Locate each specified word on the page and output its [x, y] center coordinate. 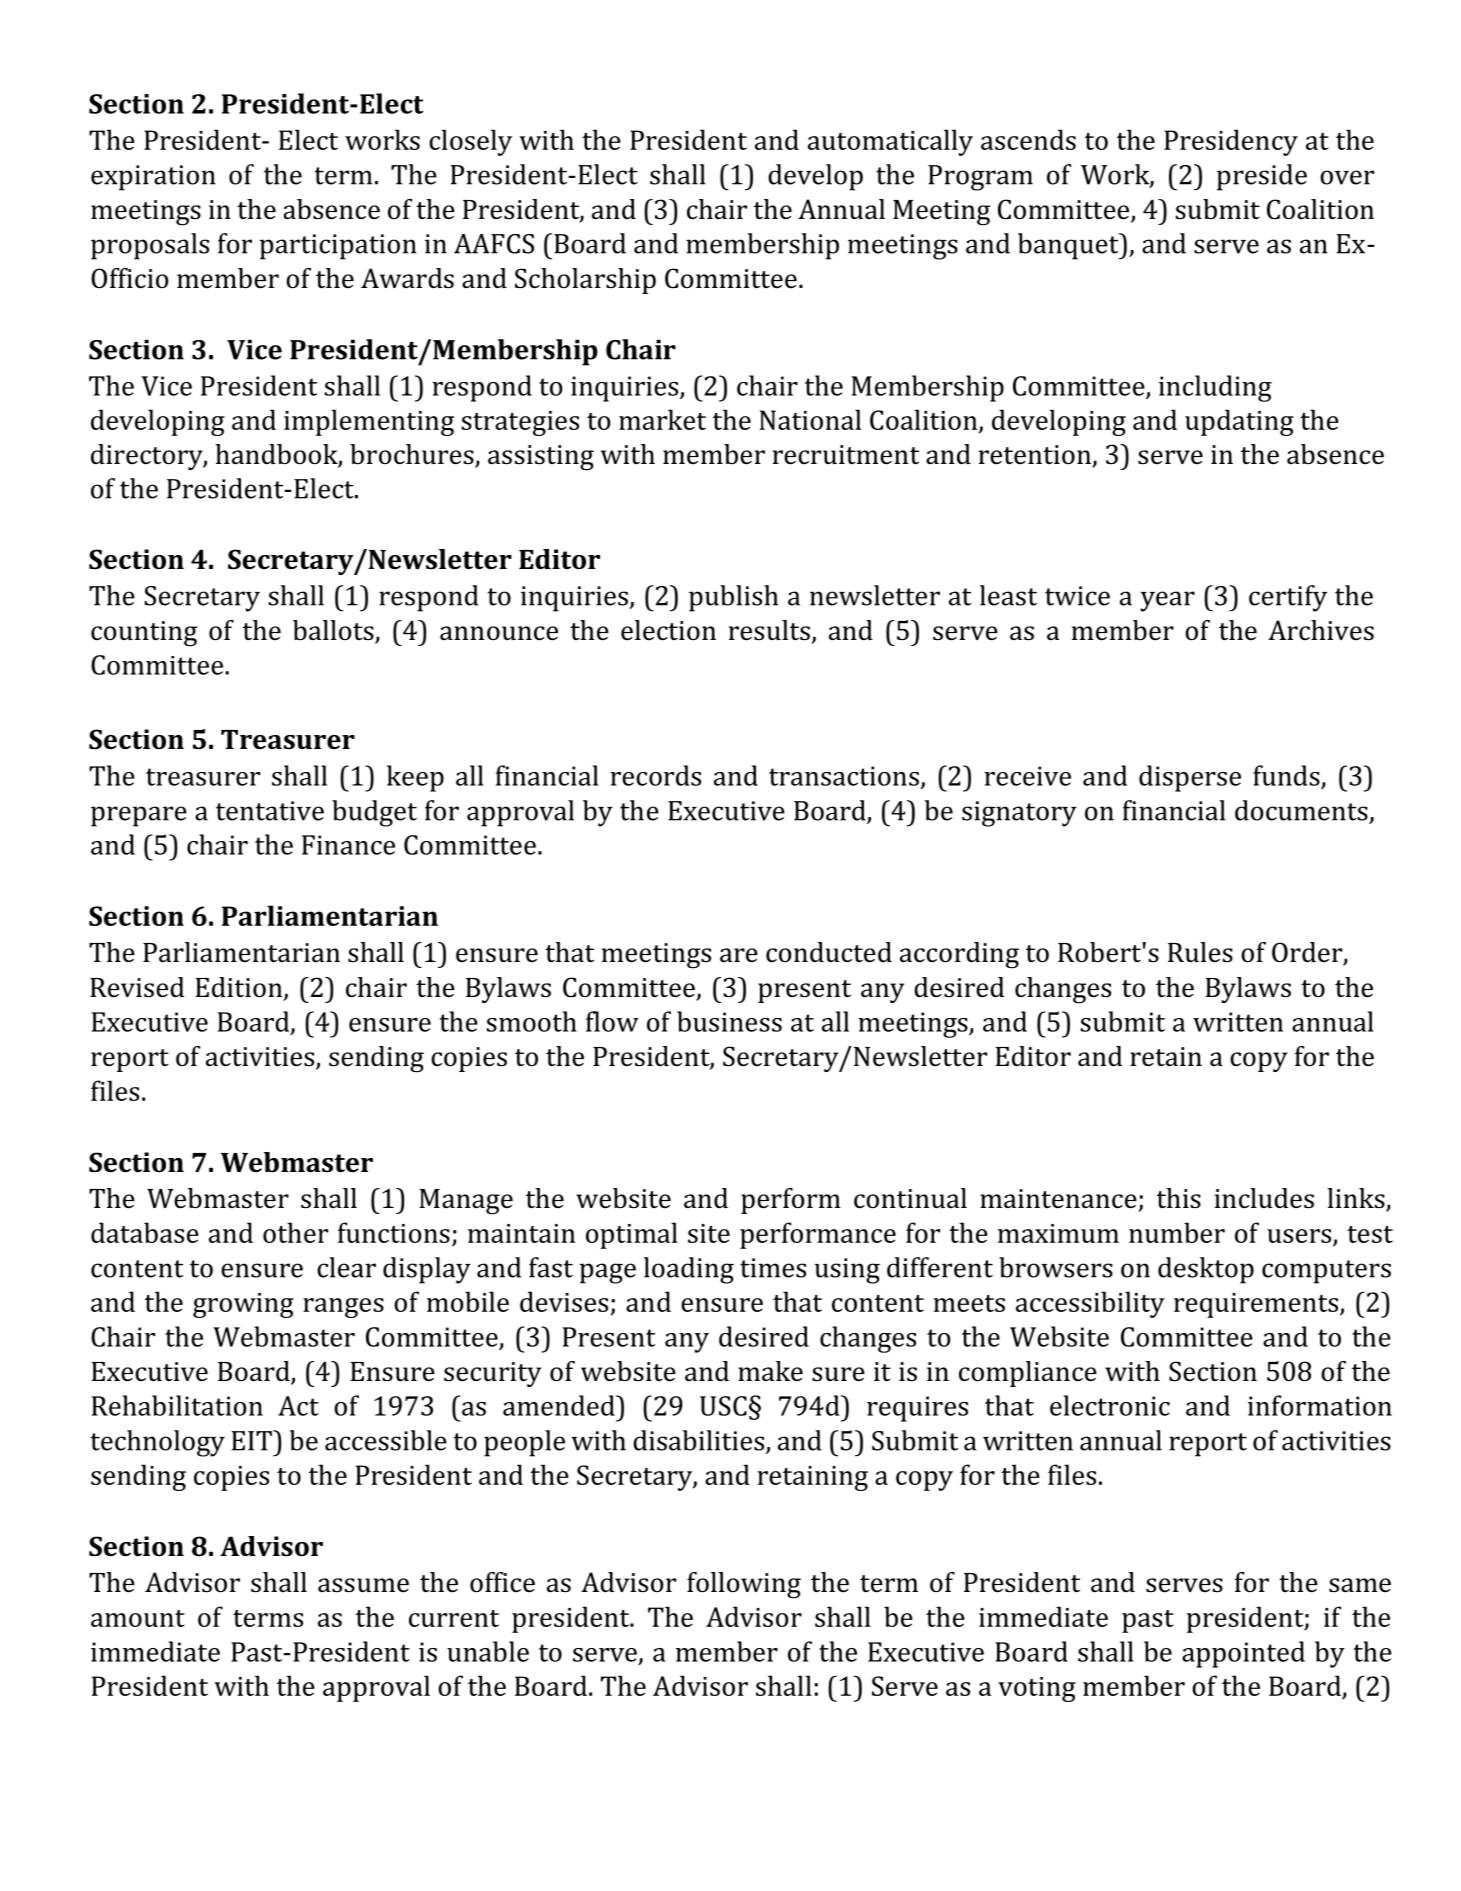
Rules [1200, 952]
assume [363, 1585]
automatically [890, 142]
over [1347, 177]
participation [338, 247]
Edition [240, 988]
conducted [829, 952]
